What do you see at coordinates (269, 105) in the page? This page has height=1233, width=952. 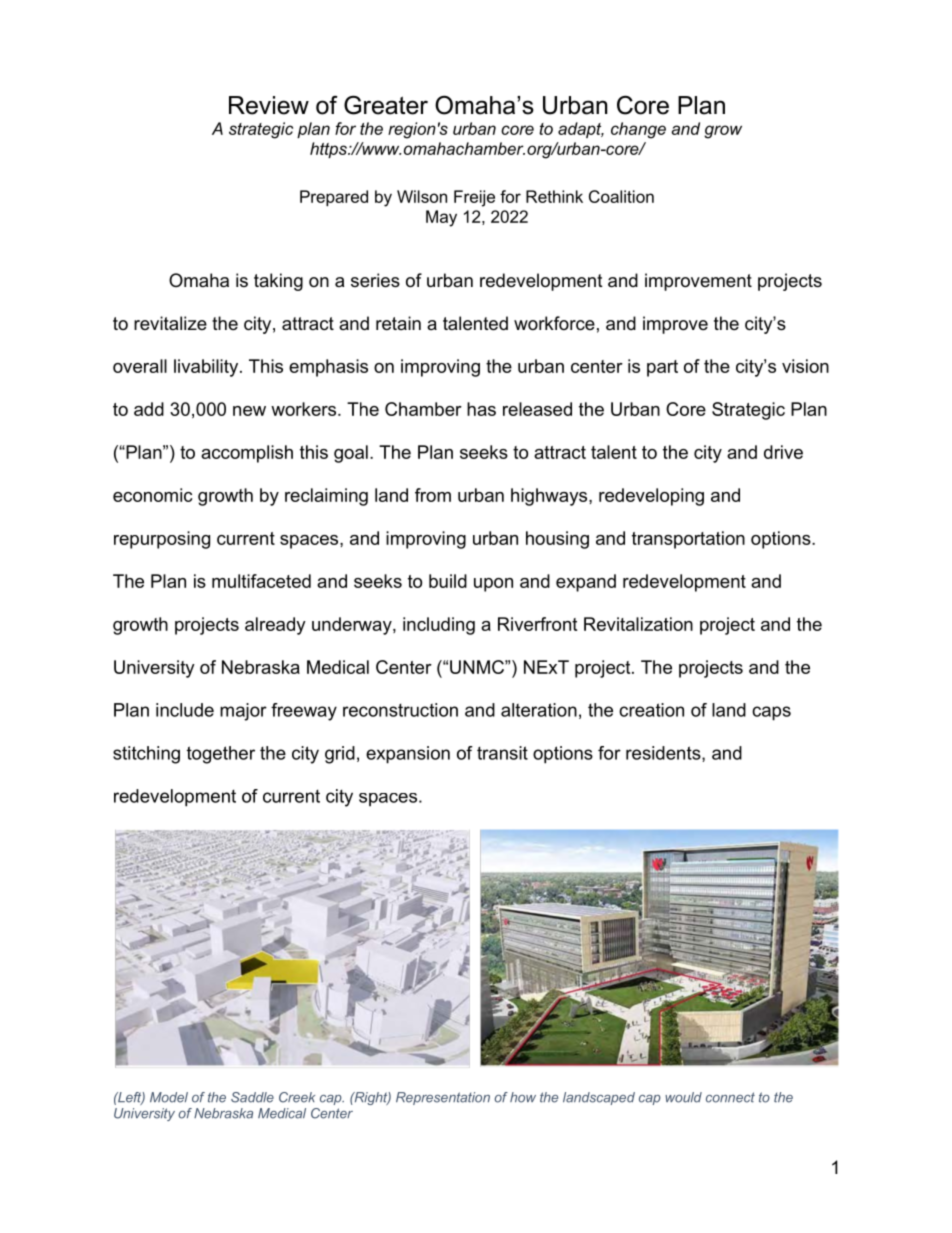 I see `Review` at bounding box center [269, 105].
